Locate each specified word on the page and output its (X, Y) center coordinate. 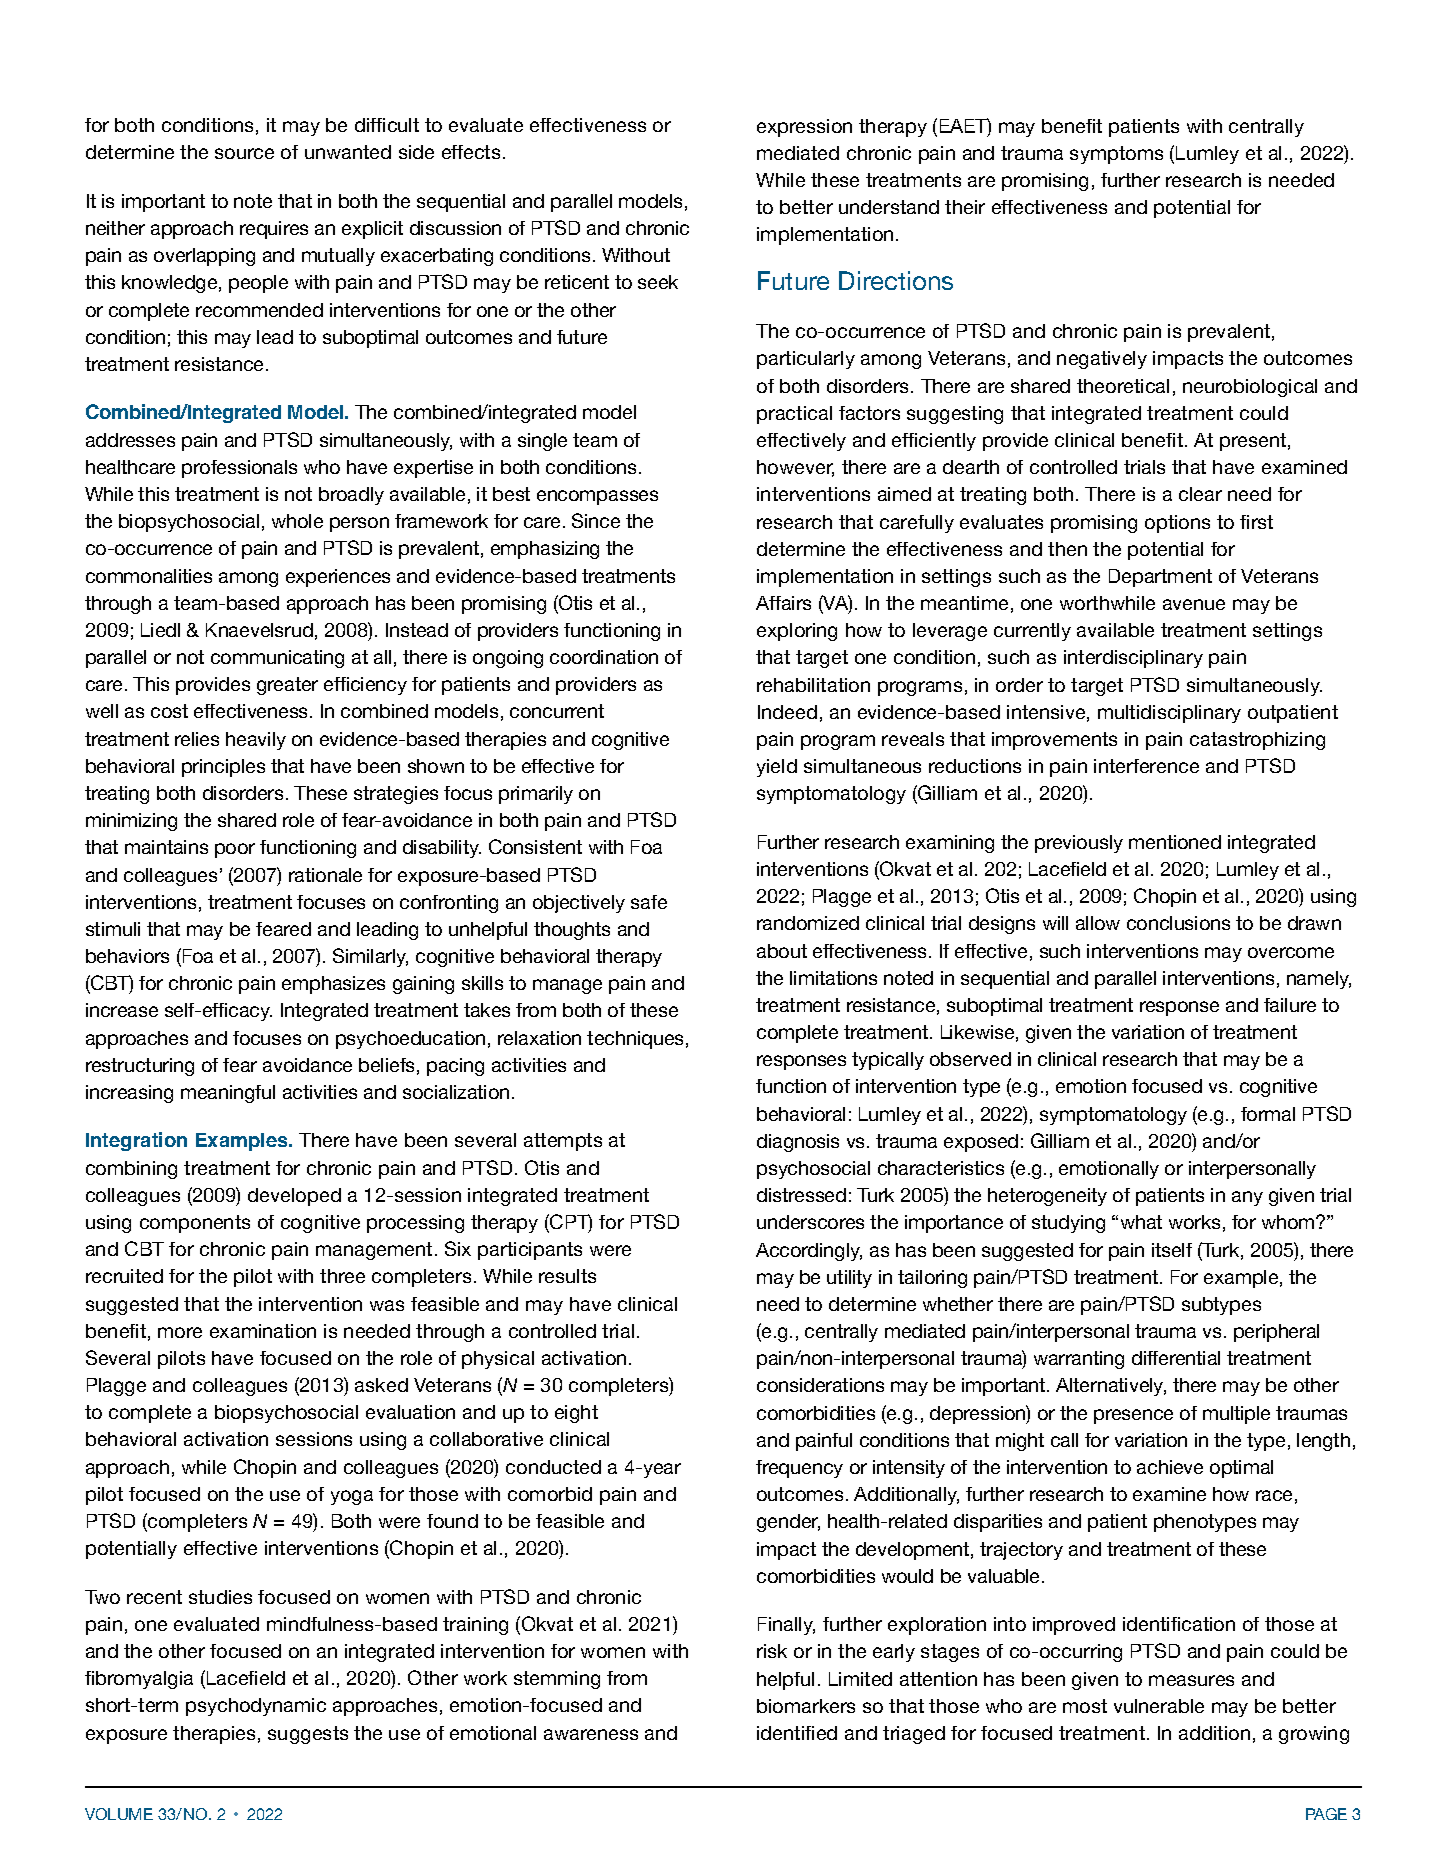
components (195, 1224)
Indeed (787, 712)
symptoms (1116, 155)
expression (804, 128)
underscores (810, 1222)
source (244, 153)
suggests (308, 1735)
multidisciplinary (1169, 714)
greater (287, 686)
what (1141, 1222)
